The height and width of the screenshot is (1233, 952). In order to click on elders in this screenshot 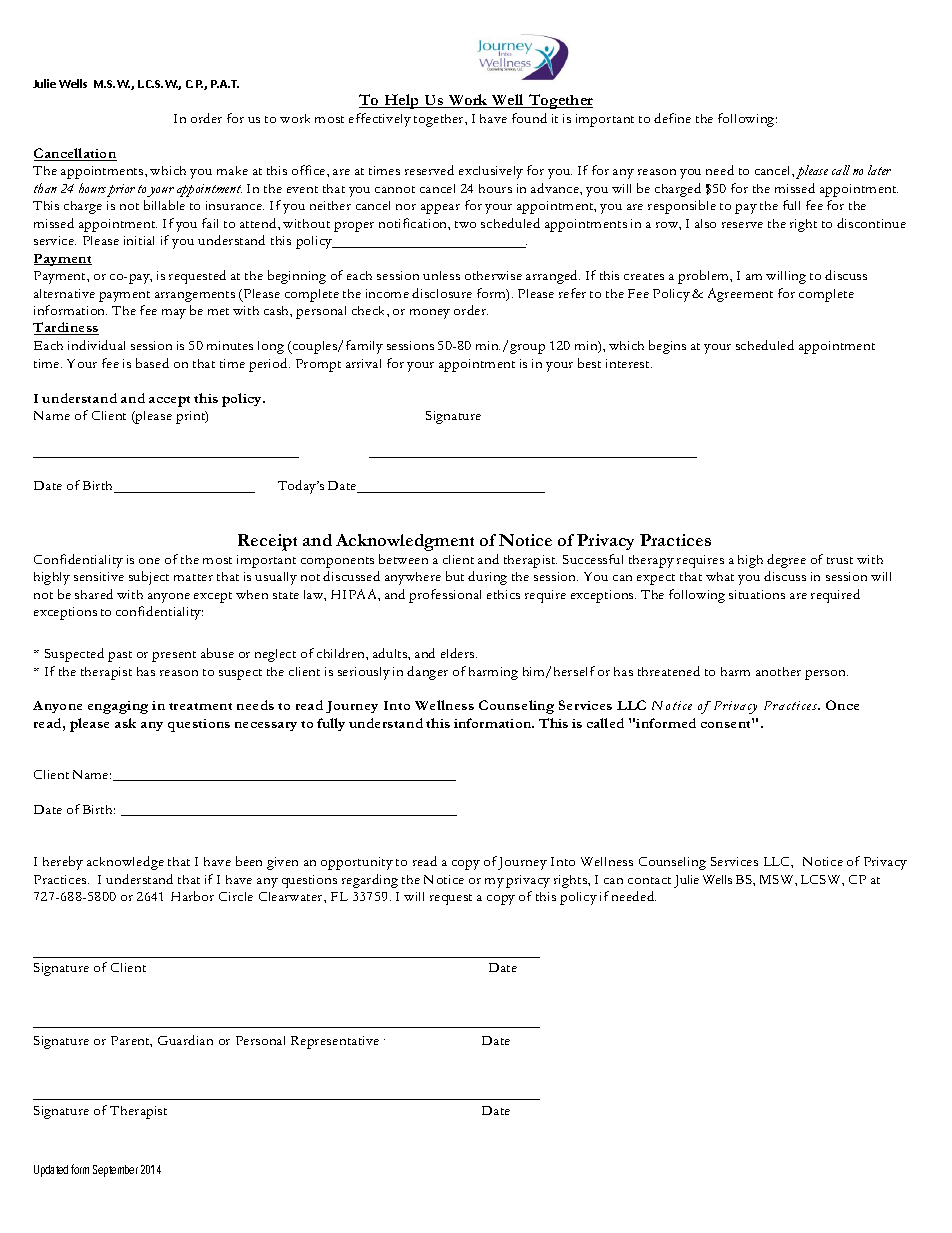, I will do `click(459, 653)`.
